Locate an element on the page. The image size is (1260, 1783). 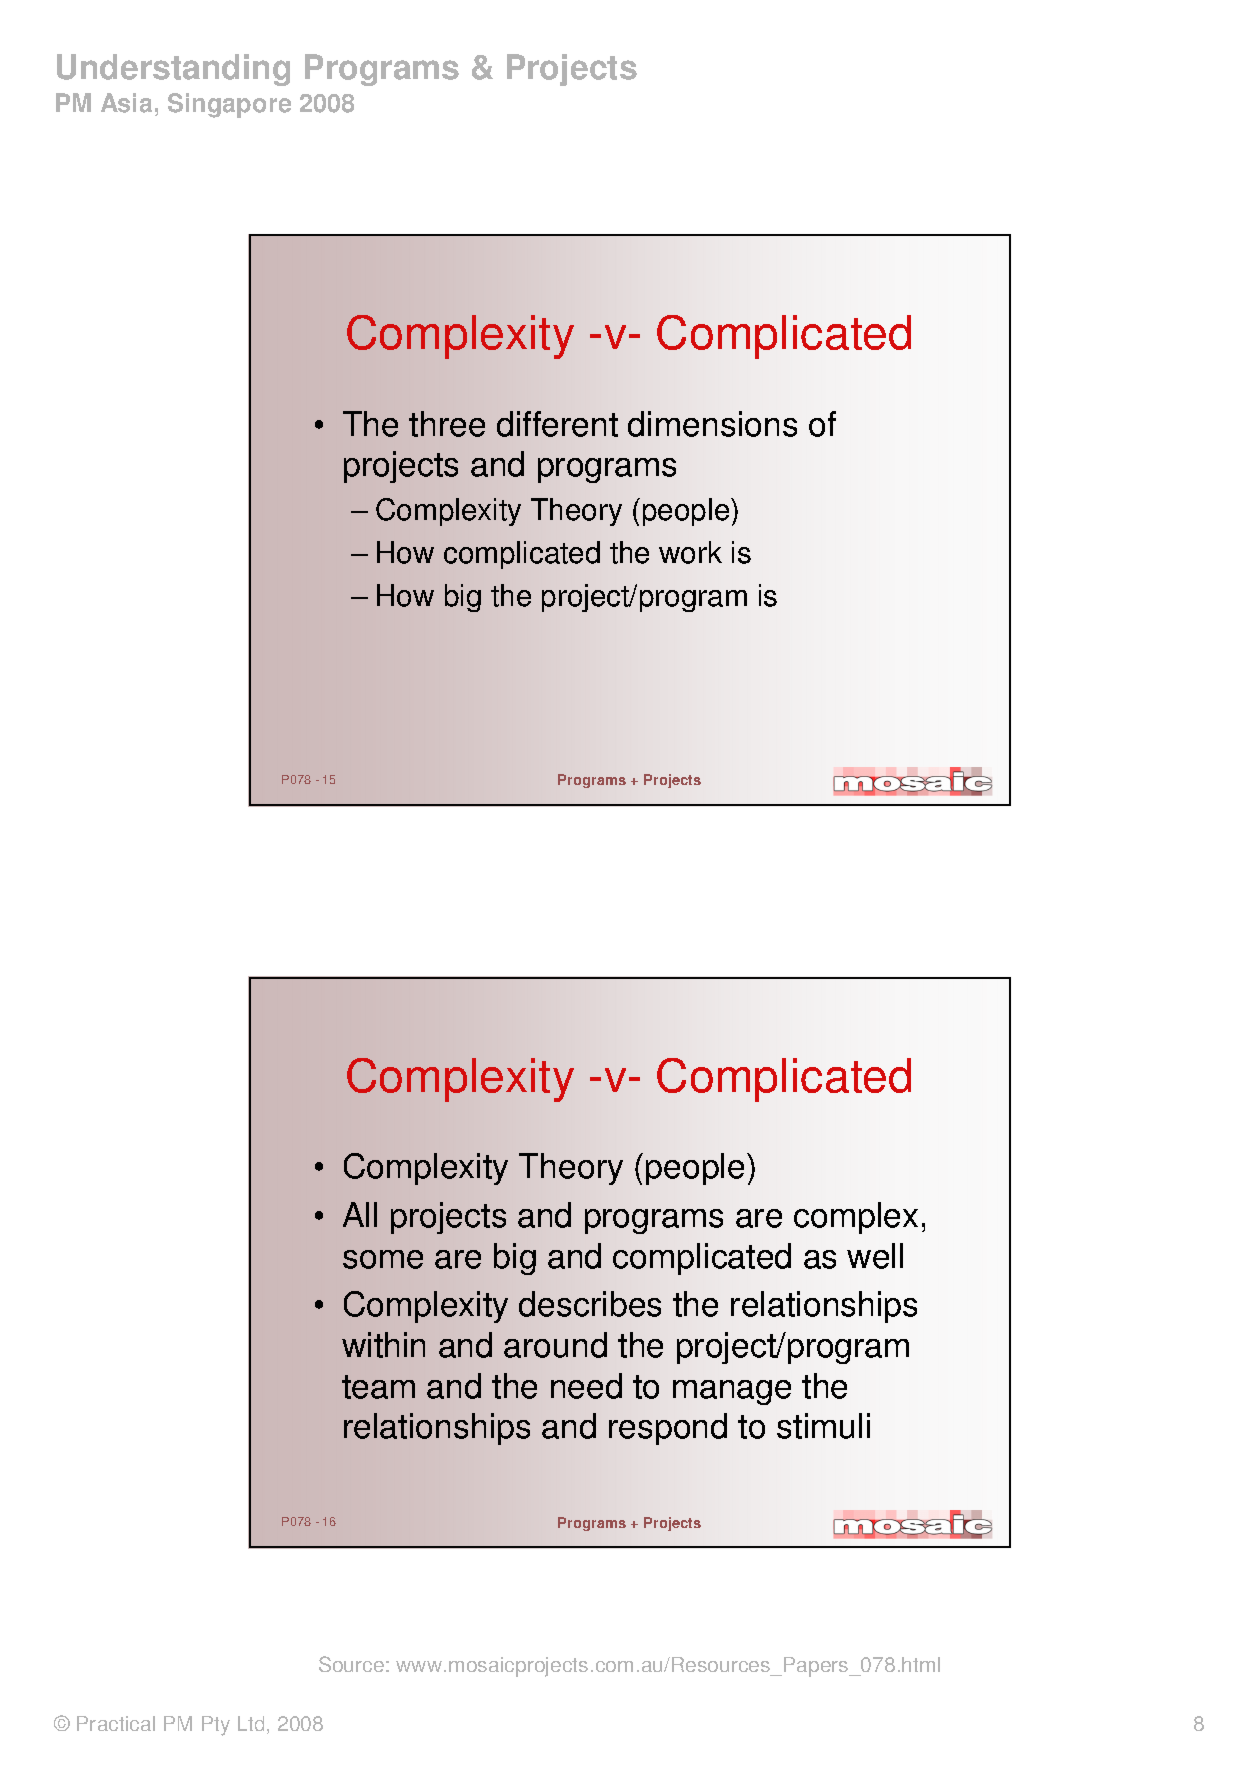
Pty is located at coordinates (216, 1726).
